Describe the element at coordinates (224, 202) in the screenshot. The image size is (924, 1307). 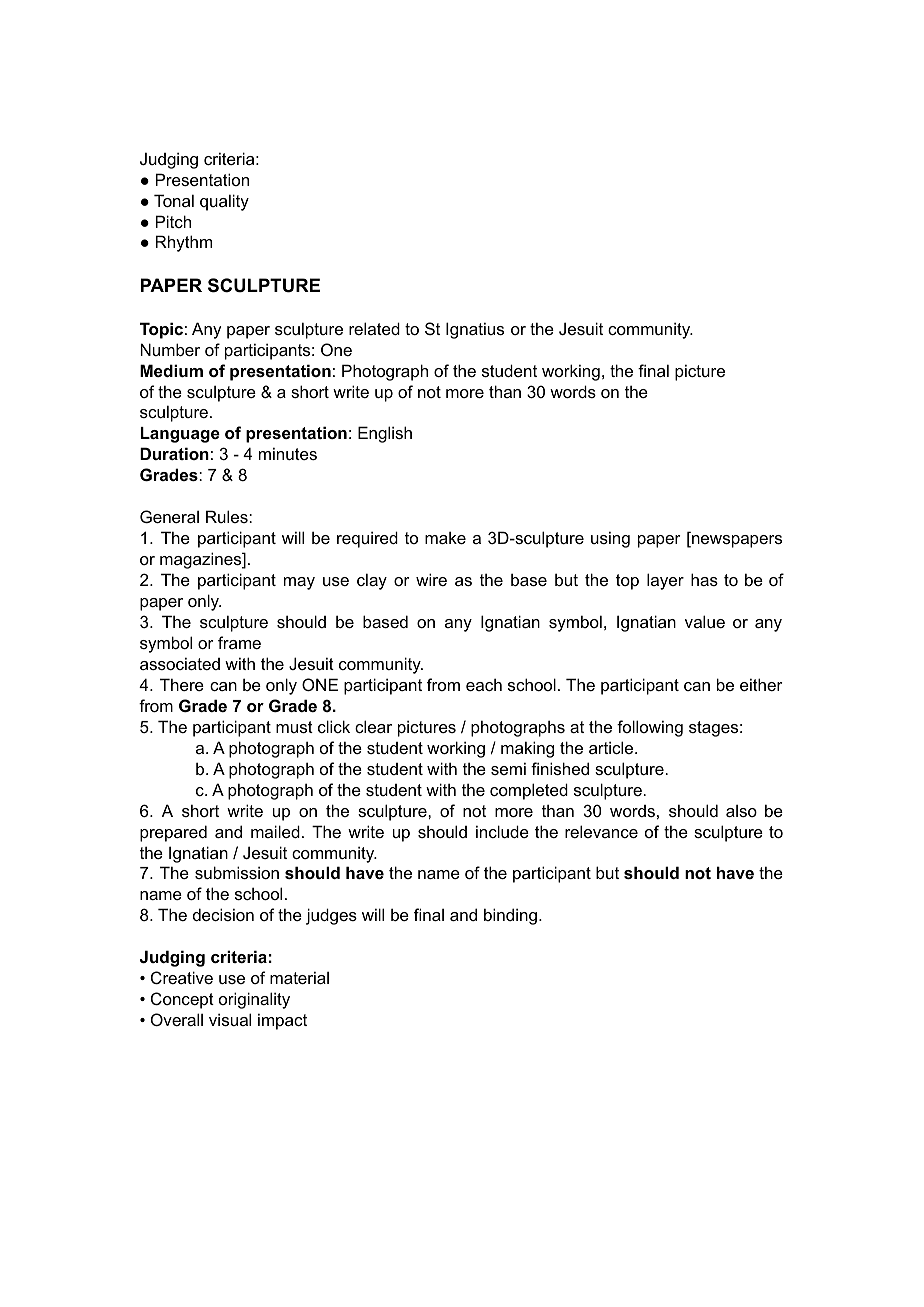
I see `quality` at that location.
